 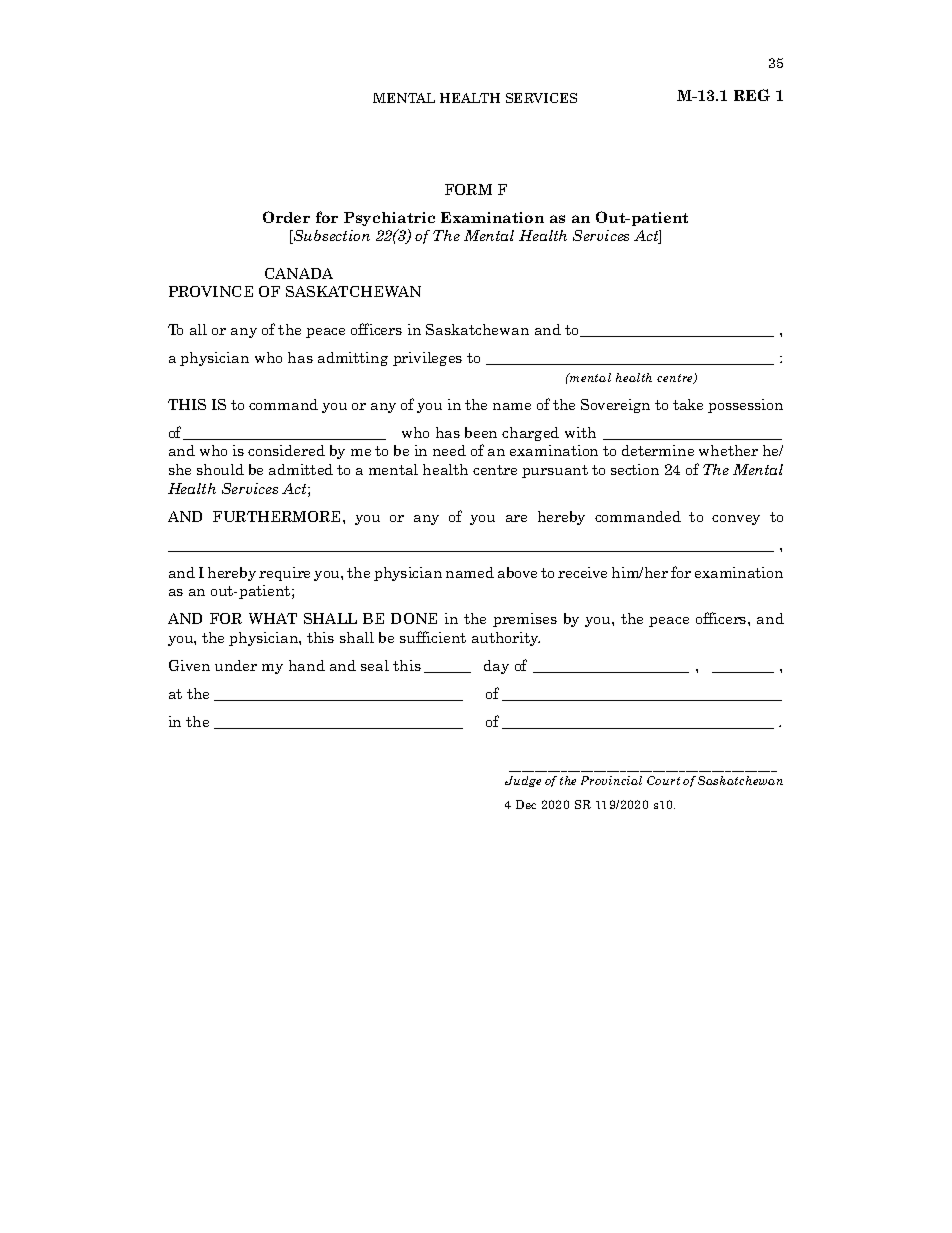 What do you see at coordinates (752, 95) in the document?
I see `REG` at bounding box center [752, 95].
